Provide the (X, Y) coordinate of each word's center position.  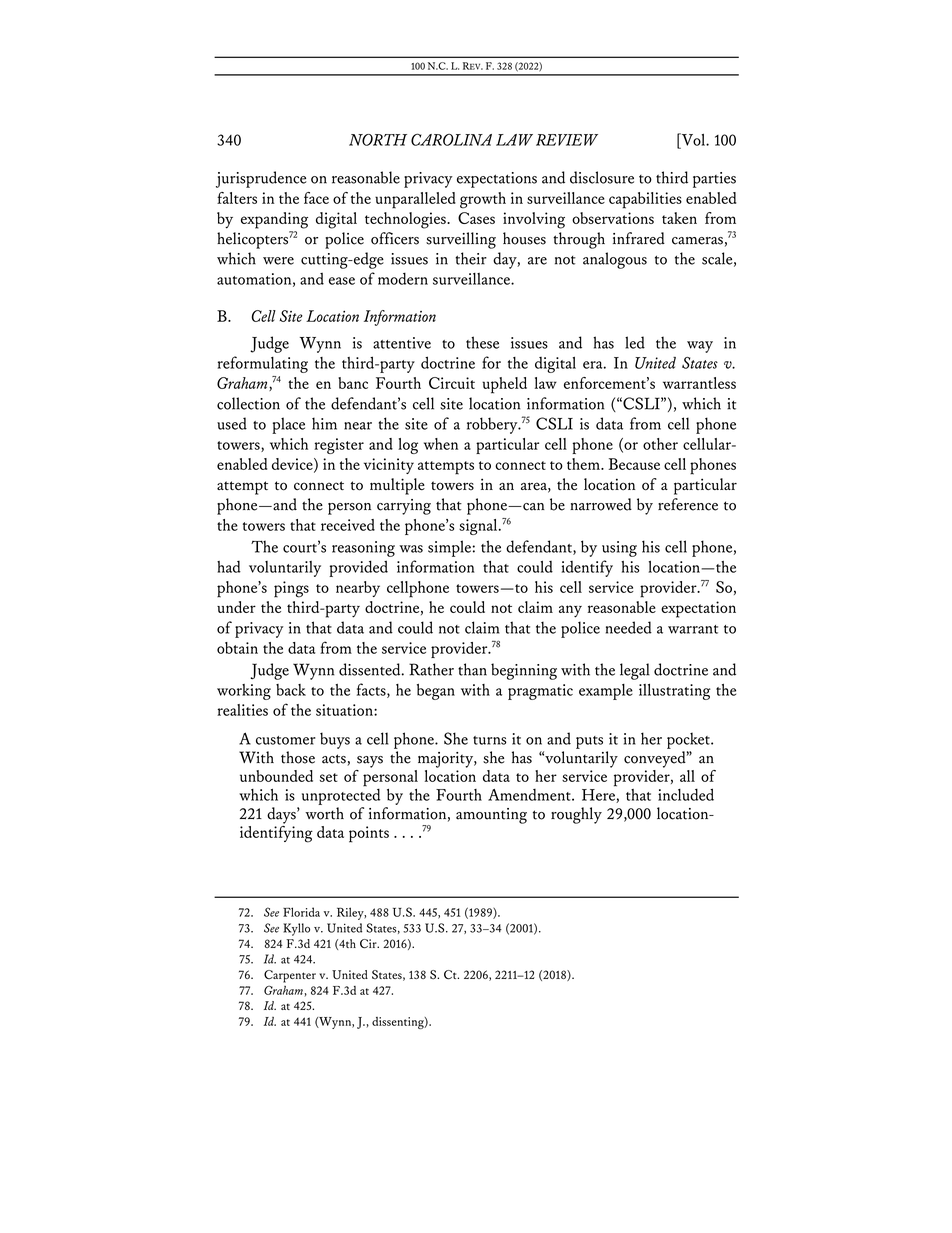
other (660, 444)
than (472, 669)
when (441, 444)
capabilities (645, 200)
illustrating (675, 691)
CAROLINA (451, 139)
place (288, 425)
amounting (491, 816)
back (291, 690)
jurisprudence (261, 179)
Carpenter (290, 976)
